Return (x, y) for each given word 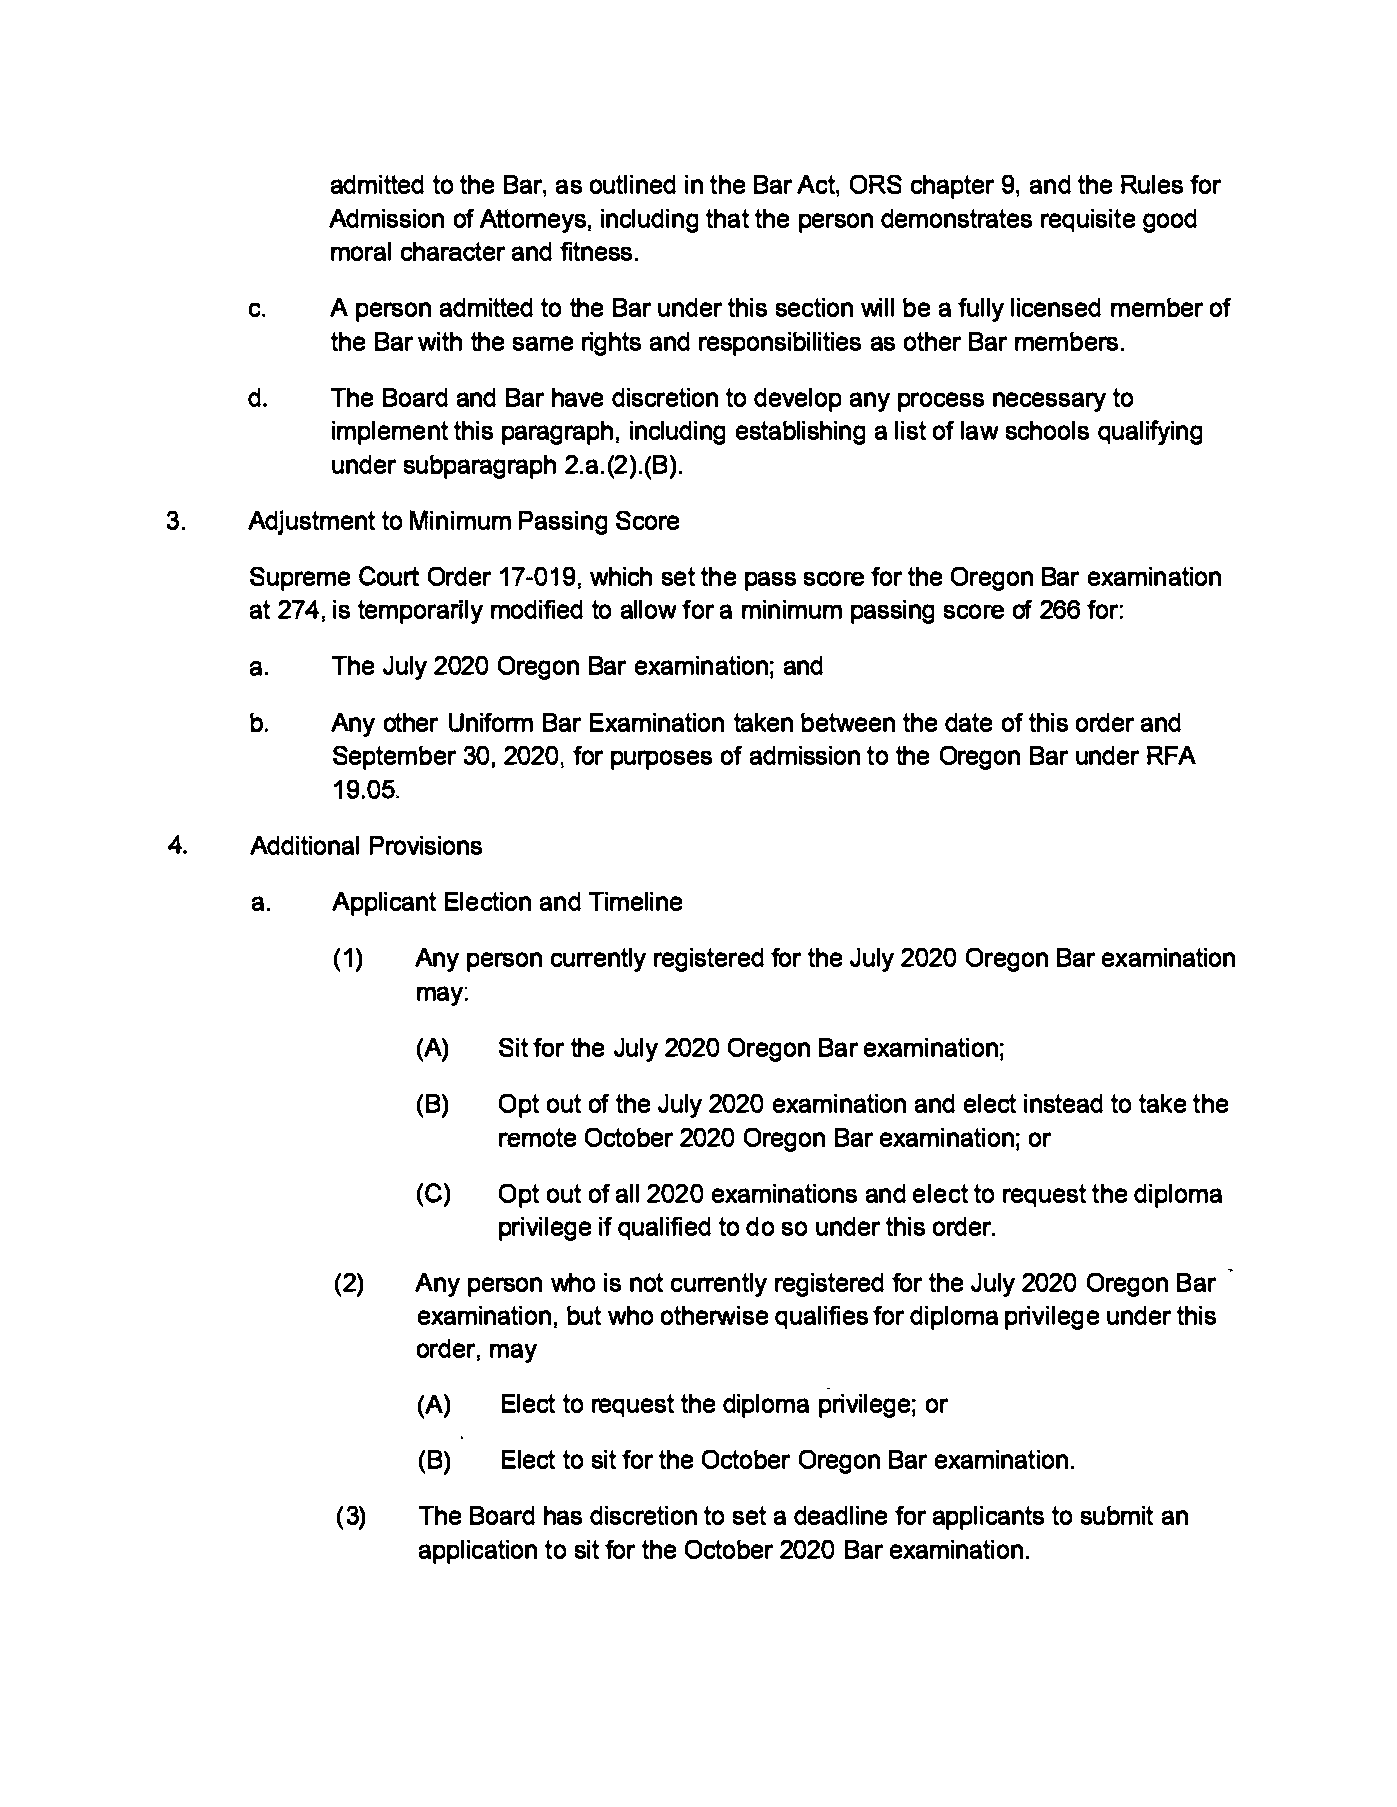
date (968, 722)
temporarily (420, 612)
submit (1117, 1515)
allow (648, 609)
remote (537, 1137)
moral (361, 251)
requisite (1088, 220)
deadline (840, 1515)
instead (1063, 1103)
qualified (664, 1228)
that (727, 218)
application (478, 1552)
